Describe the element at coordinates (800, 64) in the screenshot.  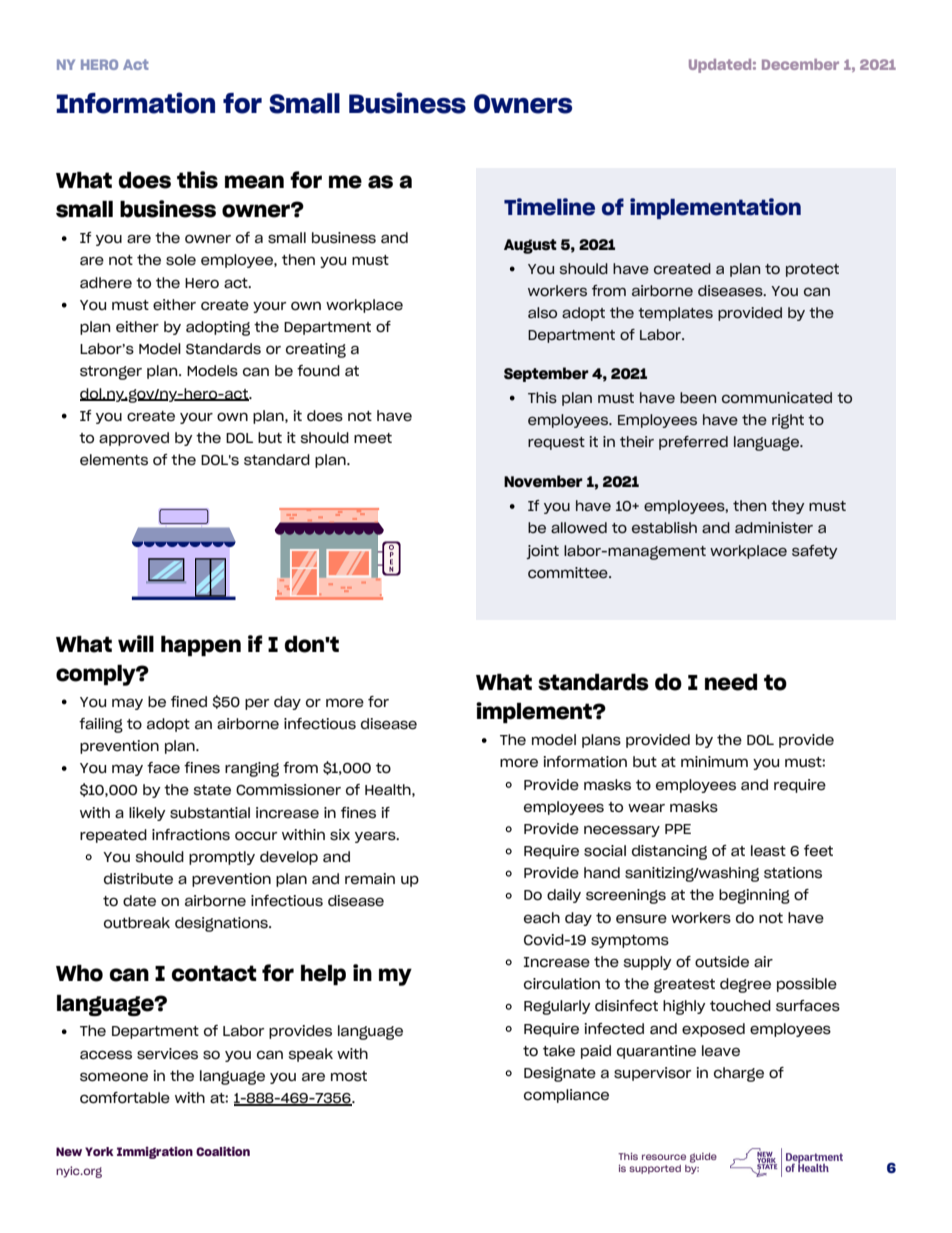
I see `December` at that location.
